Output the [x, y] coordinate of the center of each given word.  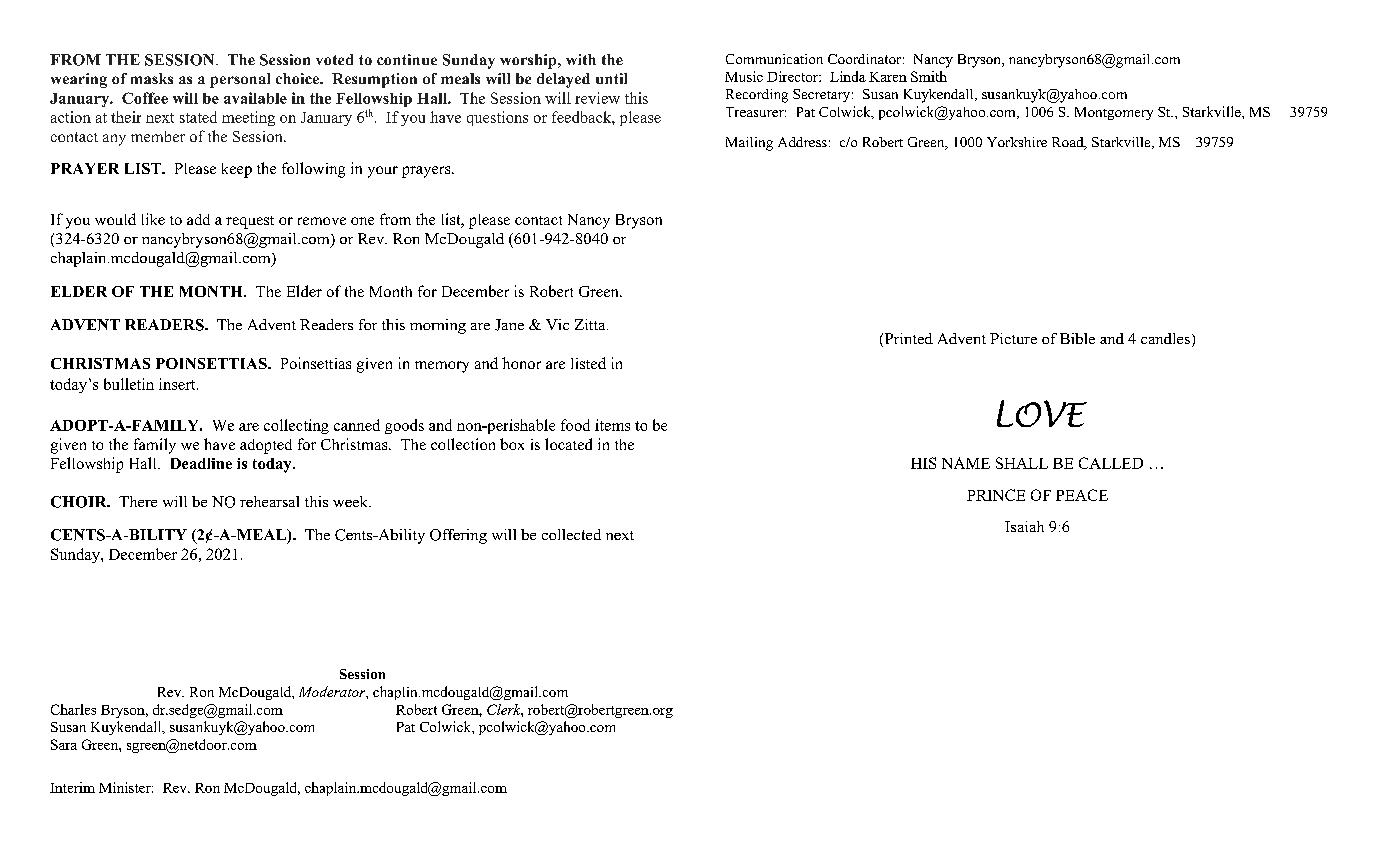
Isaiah [1024, 526]
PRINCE [996, 495]
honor [521, 363]
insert [178, 384]
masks [152, 78]
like [153, 219]
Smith [929, 76]
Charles [73, 709]
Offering [458, 536]
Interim [72, 787]
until [611, 78]
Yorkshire [1017, 142]
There [138, 501]
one [362, 221]
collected [571, 534]
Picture [1013, 338]
